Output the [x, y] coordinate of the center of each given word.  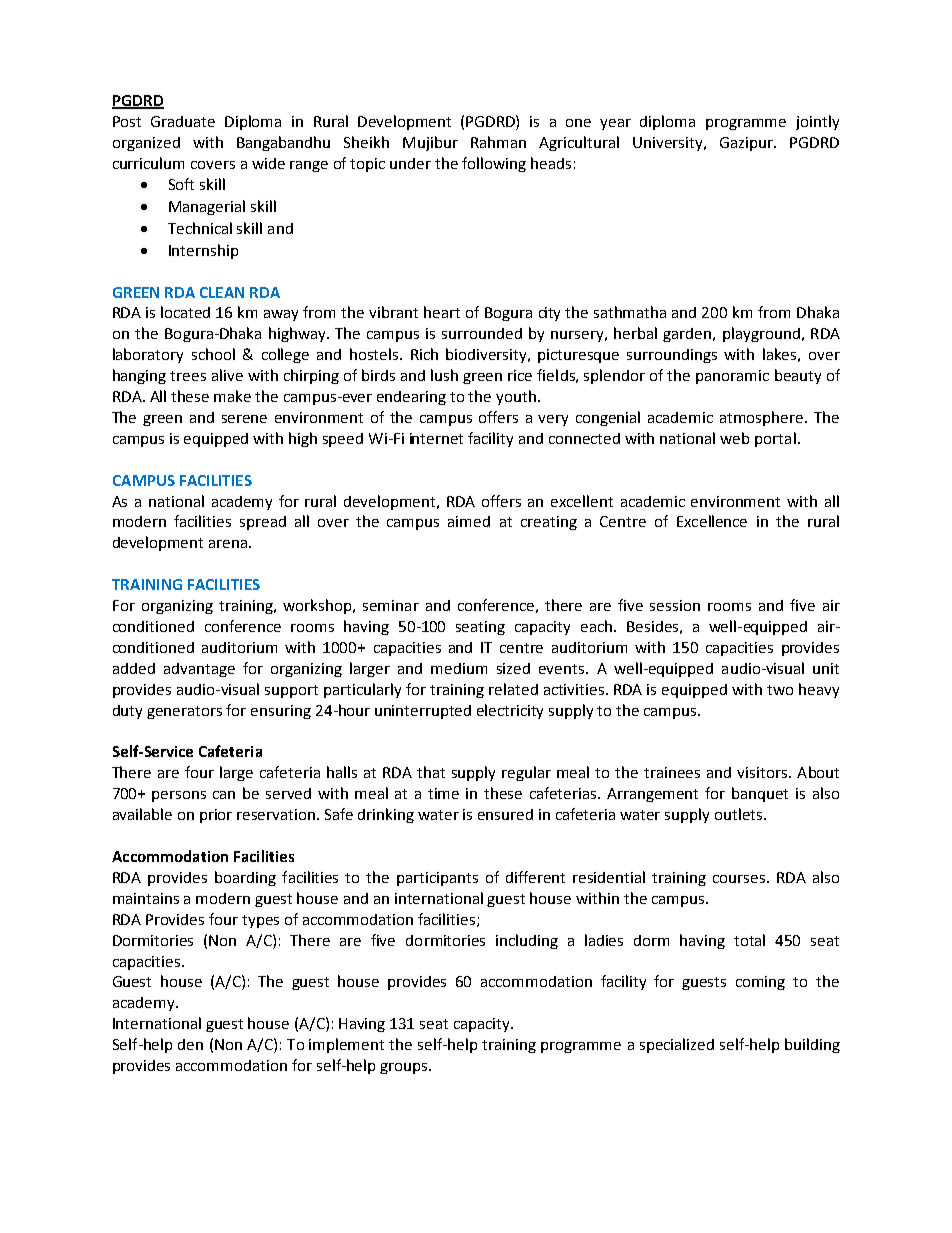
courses [739, 879]
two [780, 690]
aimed [469, 521]
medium [459, 668]
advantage [199, 670]
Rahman [498, 142]
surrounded [482, 333]
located [185, 312]
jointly [817, 122]
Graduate [183, 121]
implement [346, 1045]
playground [761, 334]
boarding [245, 878]
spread [263, 523]
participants [437, 879]
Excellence [712, 521]
